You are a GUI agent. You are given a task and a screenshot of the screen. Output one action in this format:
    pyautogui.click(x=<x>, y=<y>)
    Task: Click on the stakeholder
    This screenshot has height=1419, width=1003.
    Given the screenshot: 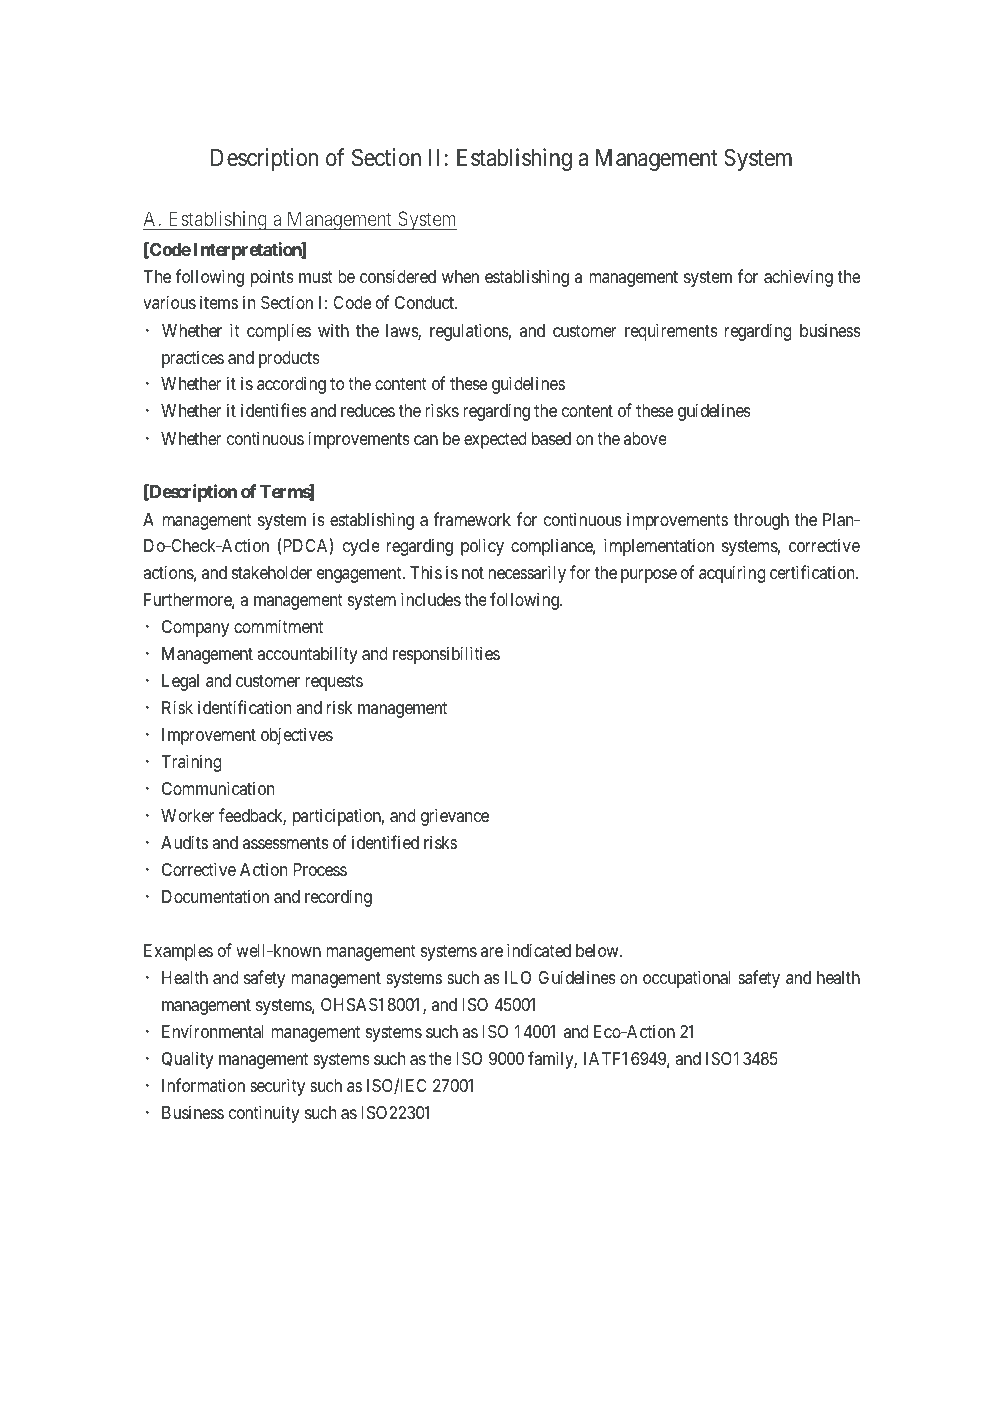 What is the action you would take?
    pyautogui.click(x=272, y=572)
